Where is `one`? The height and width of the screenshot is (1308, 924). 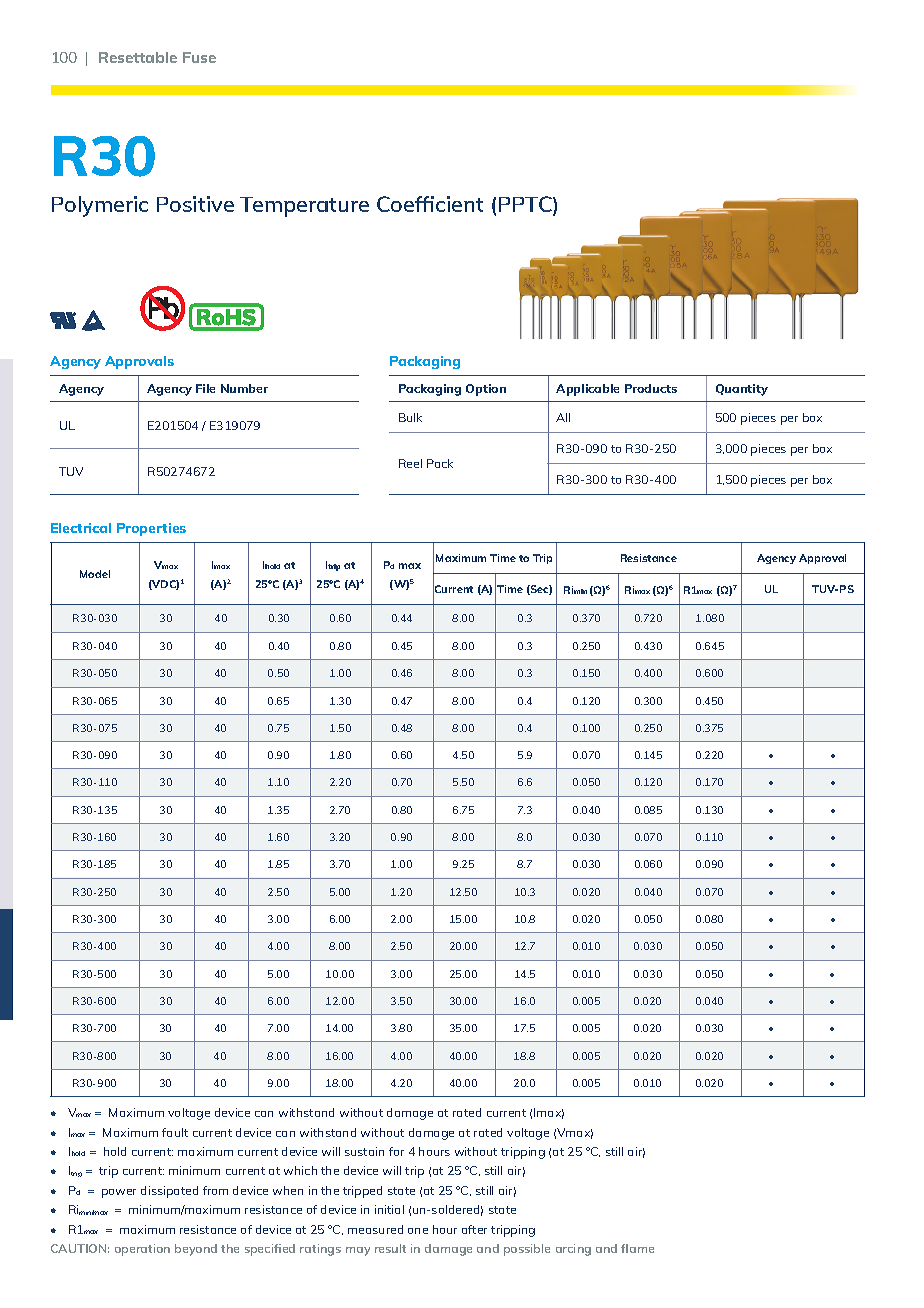 one is located at coordinates (418, 1231).
